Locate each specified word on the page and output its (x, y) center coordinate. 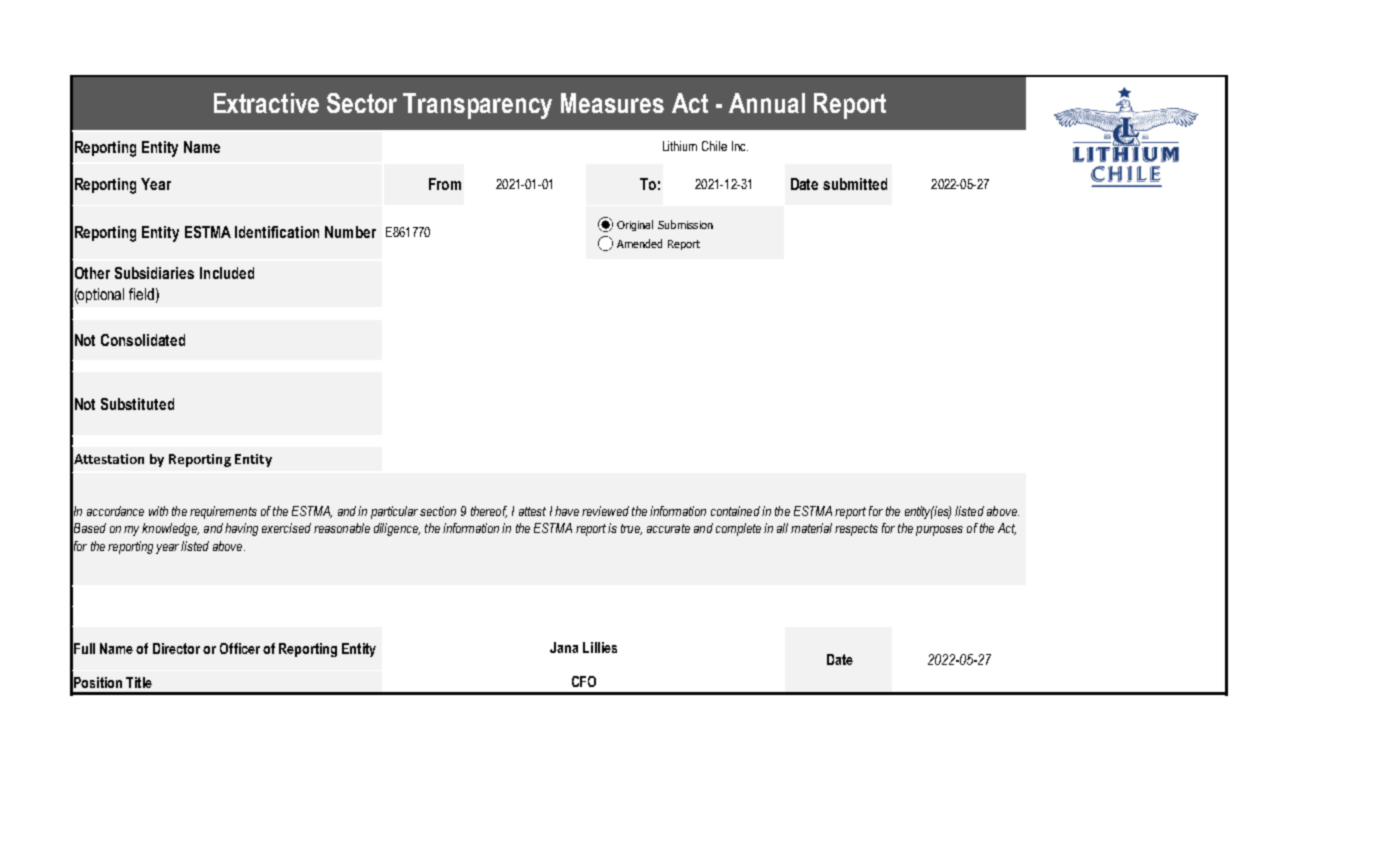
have (567, 511)
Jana (564, 647)
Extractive (266, 103)
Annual (767, 103)
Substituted (137, 404)
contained (735, 511)
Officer (240, 648)
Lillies (600, 647)
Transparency (477, 106)
